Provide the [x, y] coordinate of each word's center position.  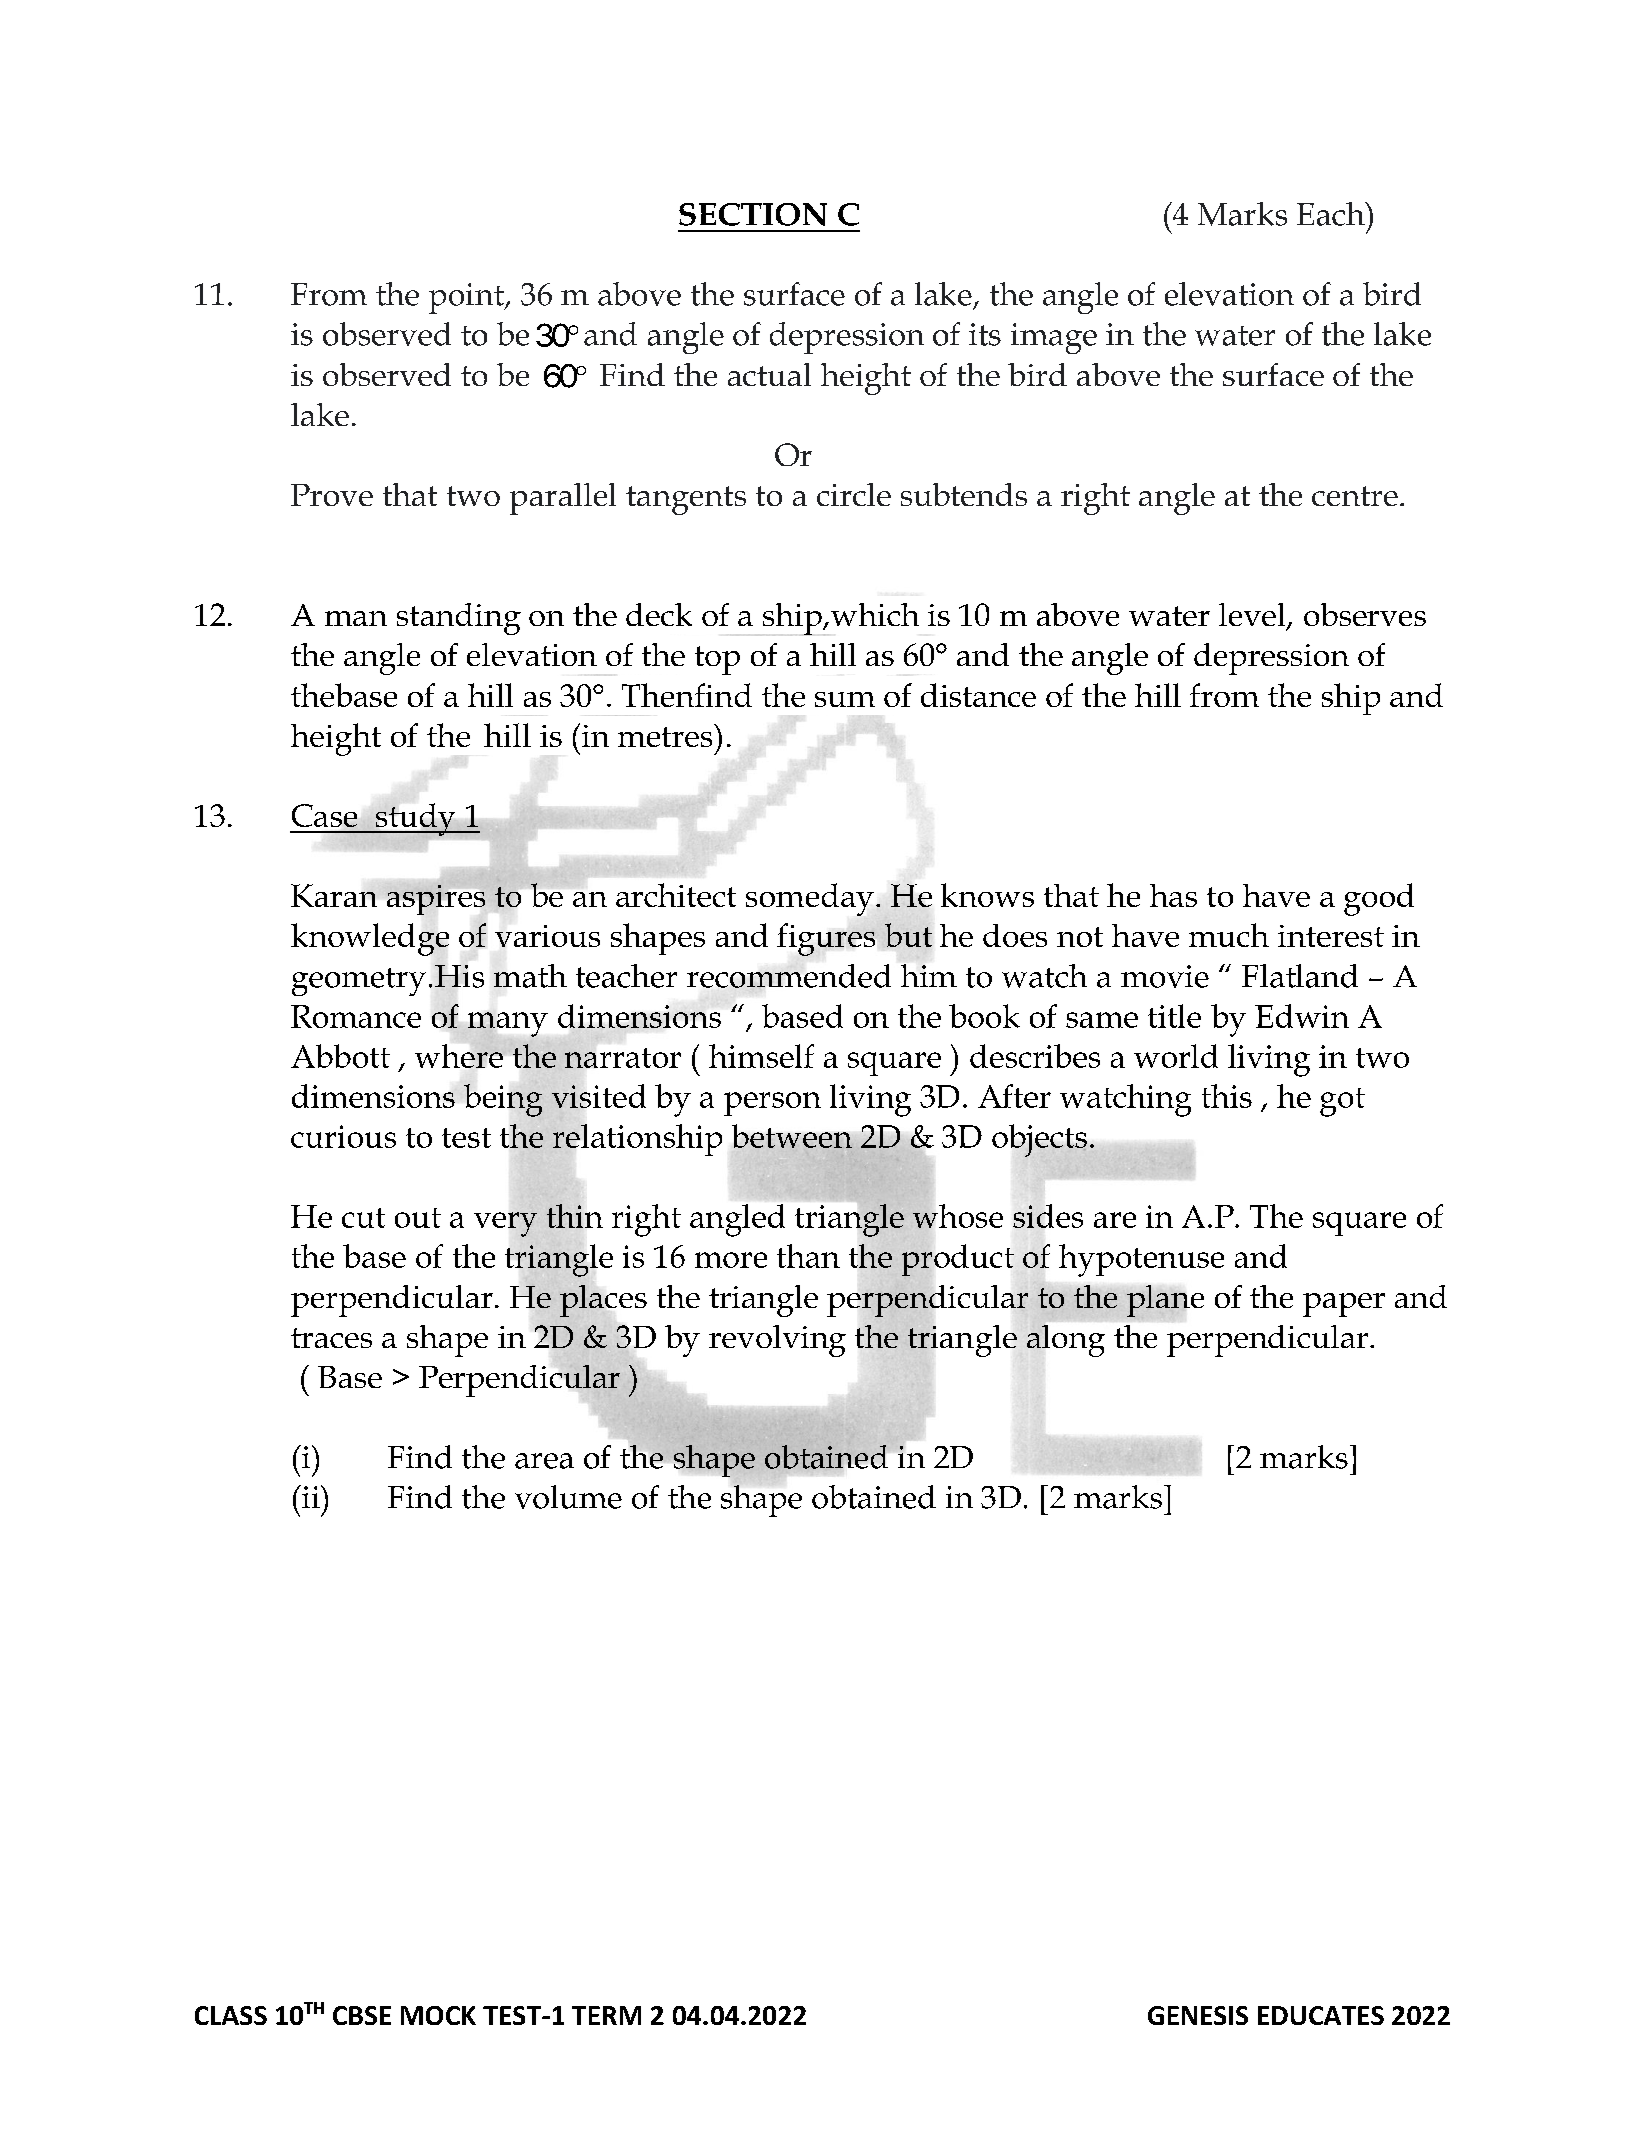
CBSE [362, 2015]
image [1054, 338]
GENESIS [1198, 2015]
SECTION [753, 214]
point [467, 298]
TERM [606, 2015]
